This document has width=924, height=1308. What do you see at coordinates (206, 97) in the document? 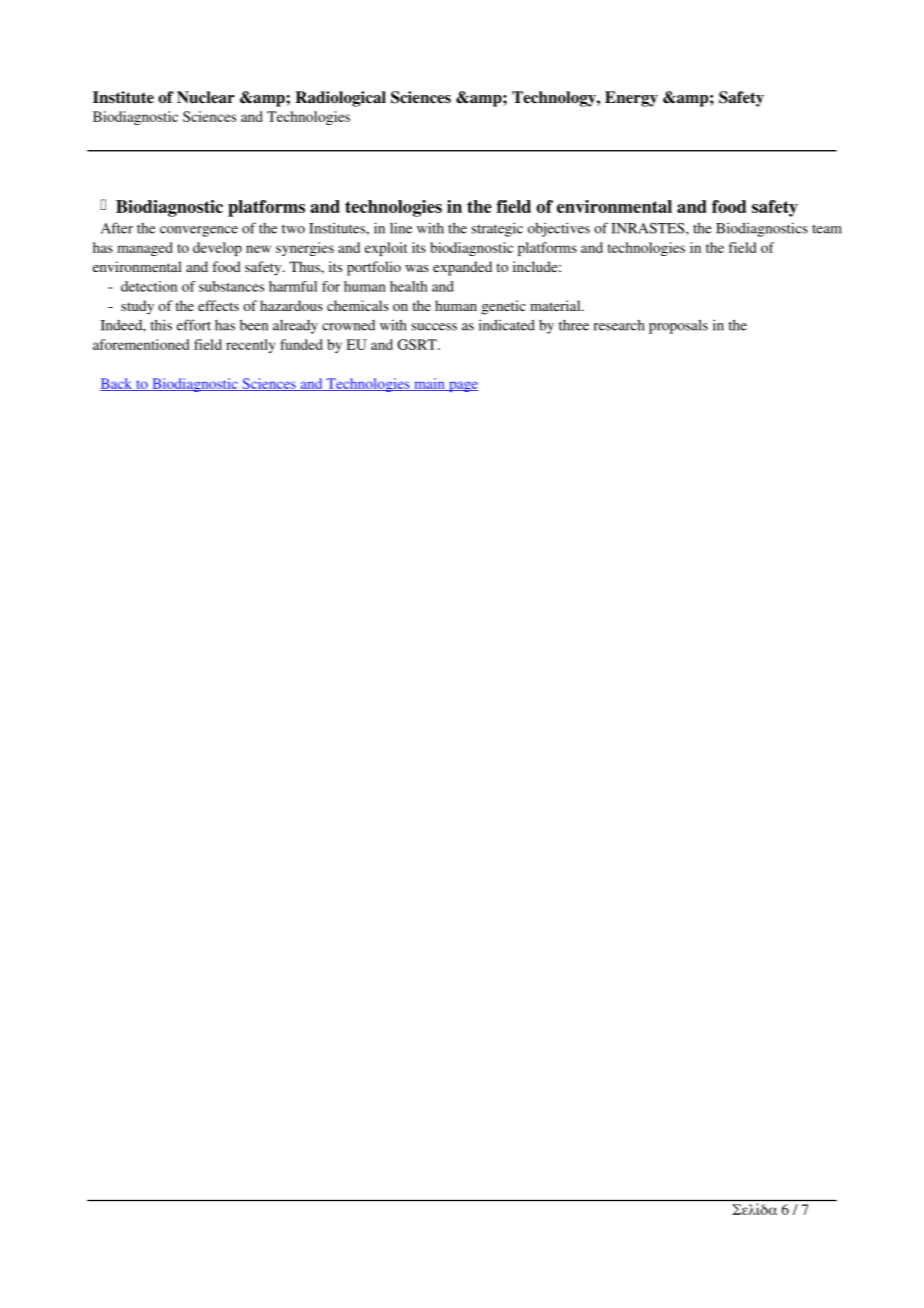
I see `Nuclear` at bounding box center [206, 97].
